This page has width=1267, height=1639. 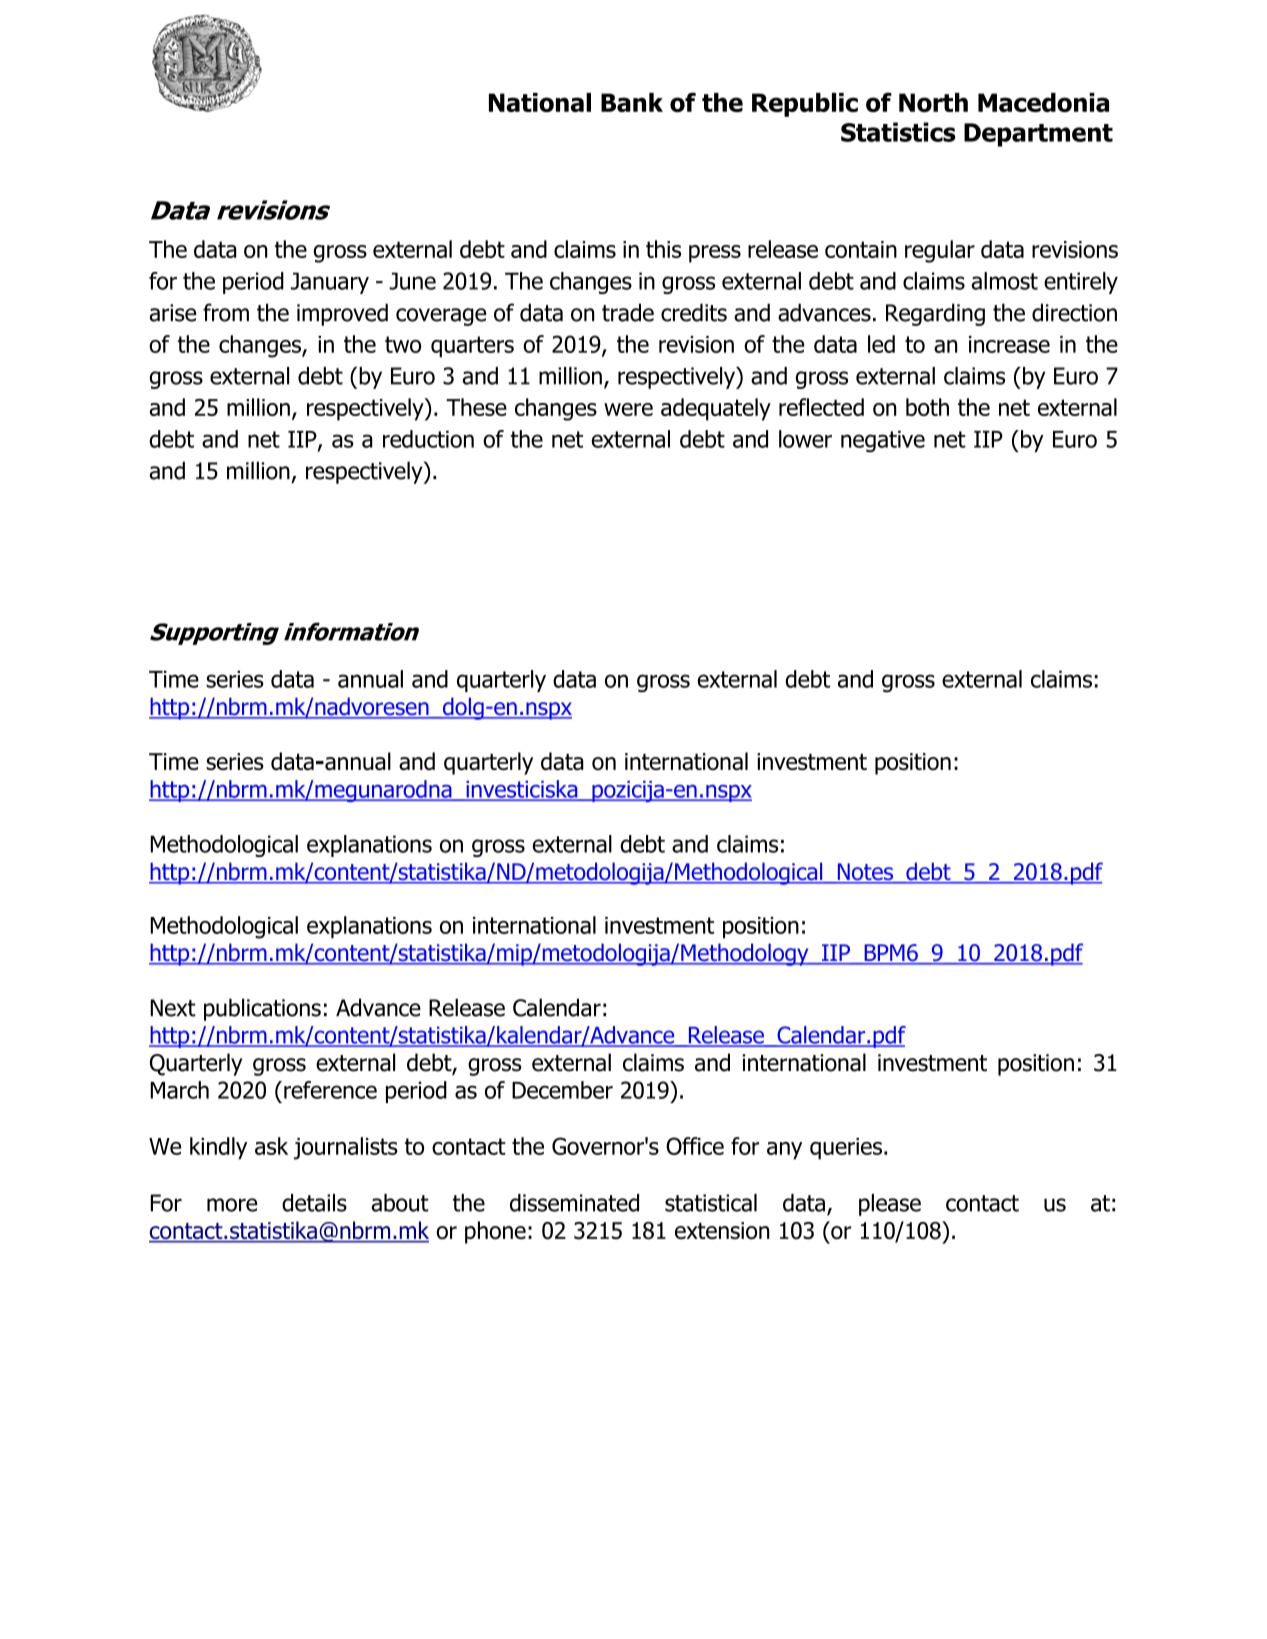 I want to click on were, so click(x=628, y=409).
